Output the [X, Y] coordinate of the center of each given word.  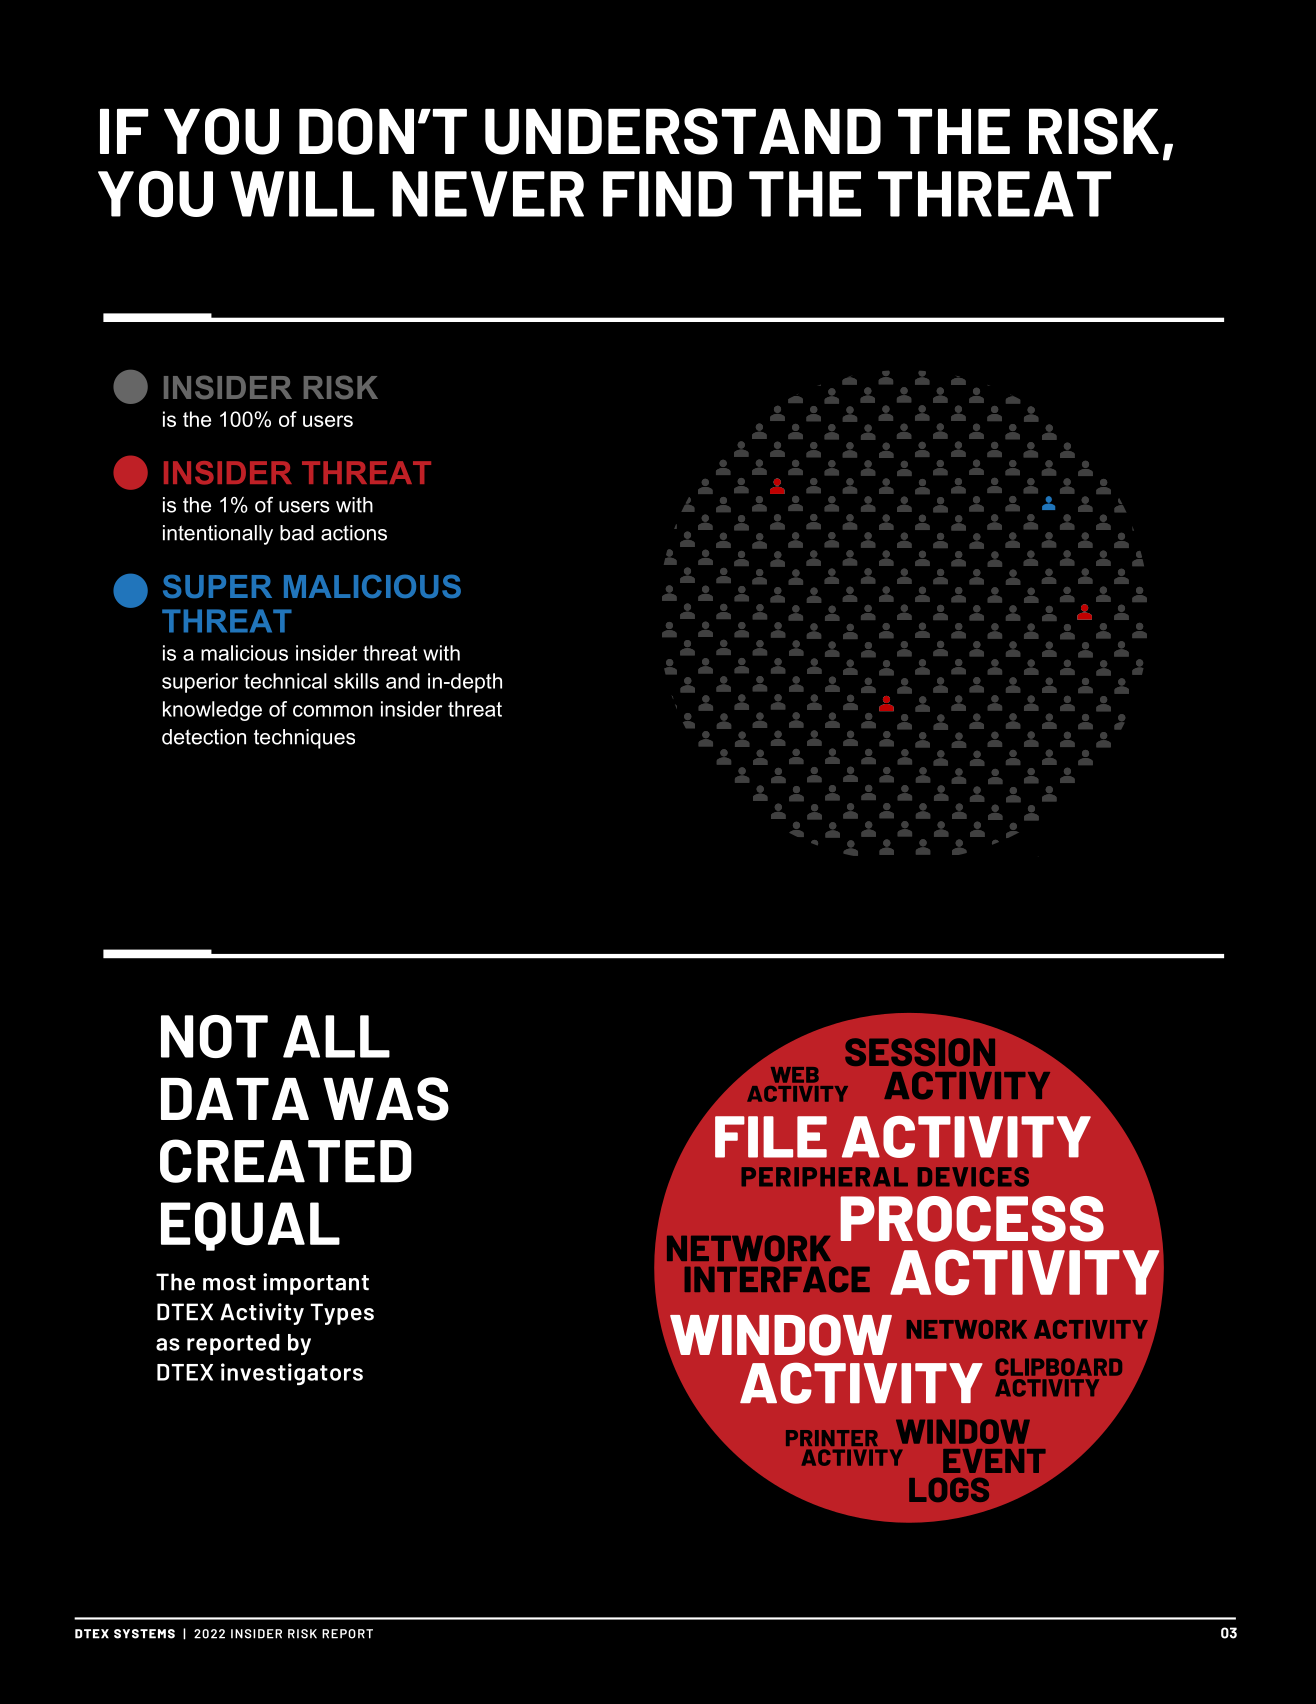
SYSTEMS [144, 1634]
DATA [235, 1099]
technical [285, 681]
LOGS [949, 1490]
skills [356, 681]
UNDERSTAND [683, 131]
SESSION [920, 1052]
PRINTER [832, 1438]
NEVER [488, 194]
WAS [386, 1099]
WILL [302, 194]
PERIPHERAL [825, 1176]
